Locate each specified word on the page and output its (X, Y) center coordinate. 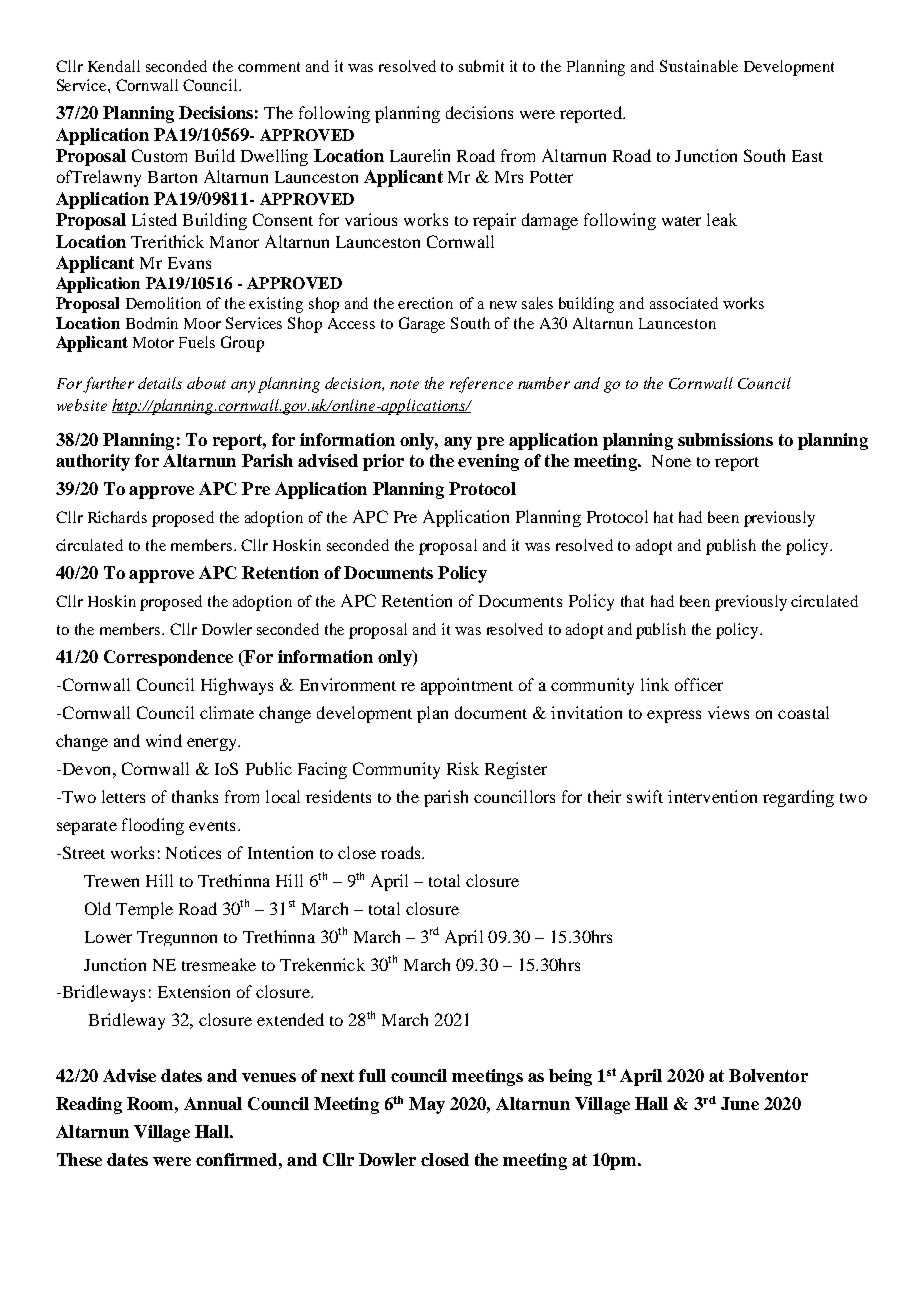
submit (481, 66)
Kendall (114, 66)
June (740, 1103)
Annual (213, 1103)
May (427, 1105)
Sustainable (699, 66)
